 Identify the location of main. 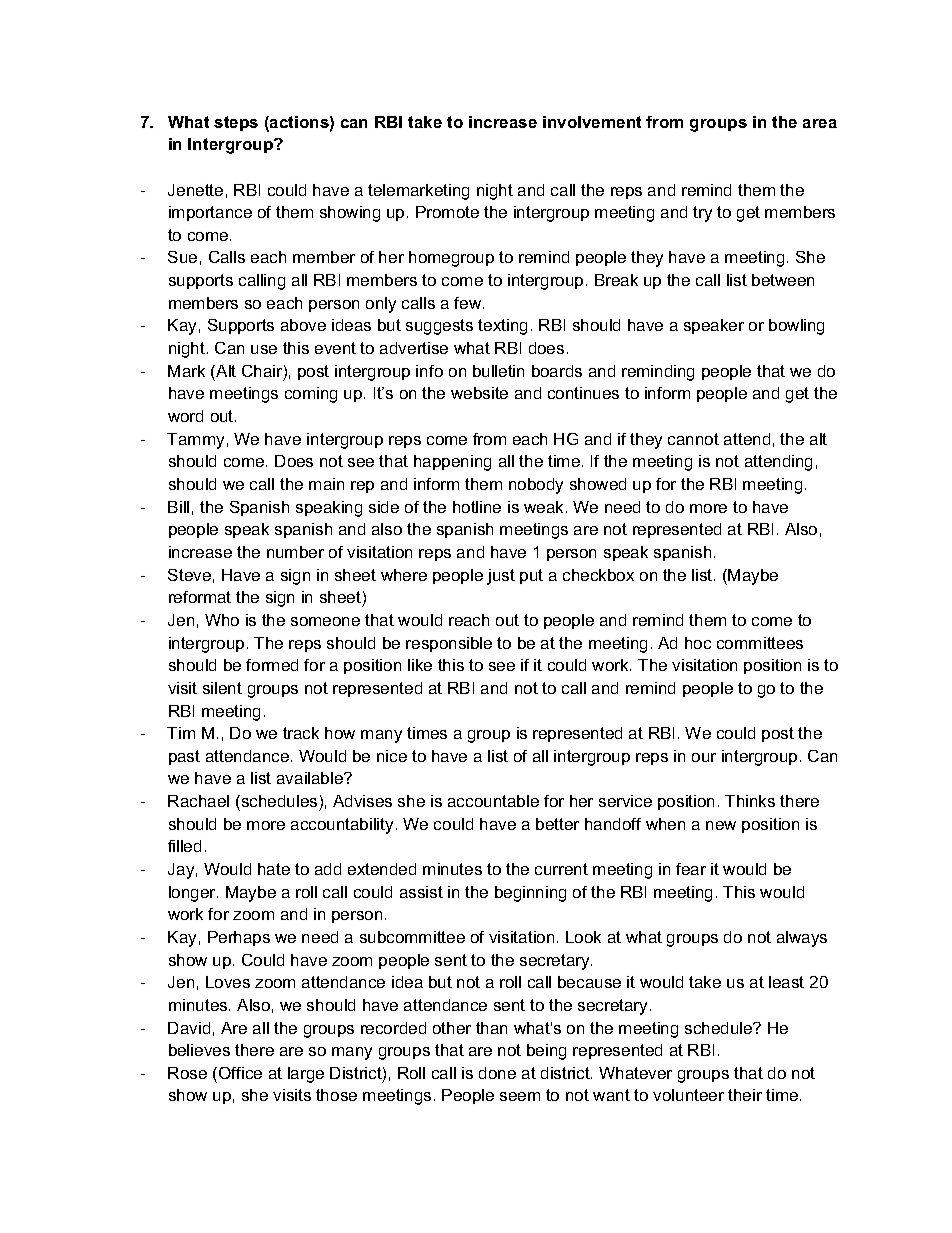
(326, 484).
